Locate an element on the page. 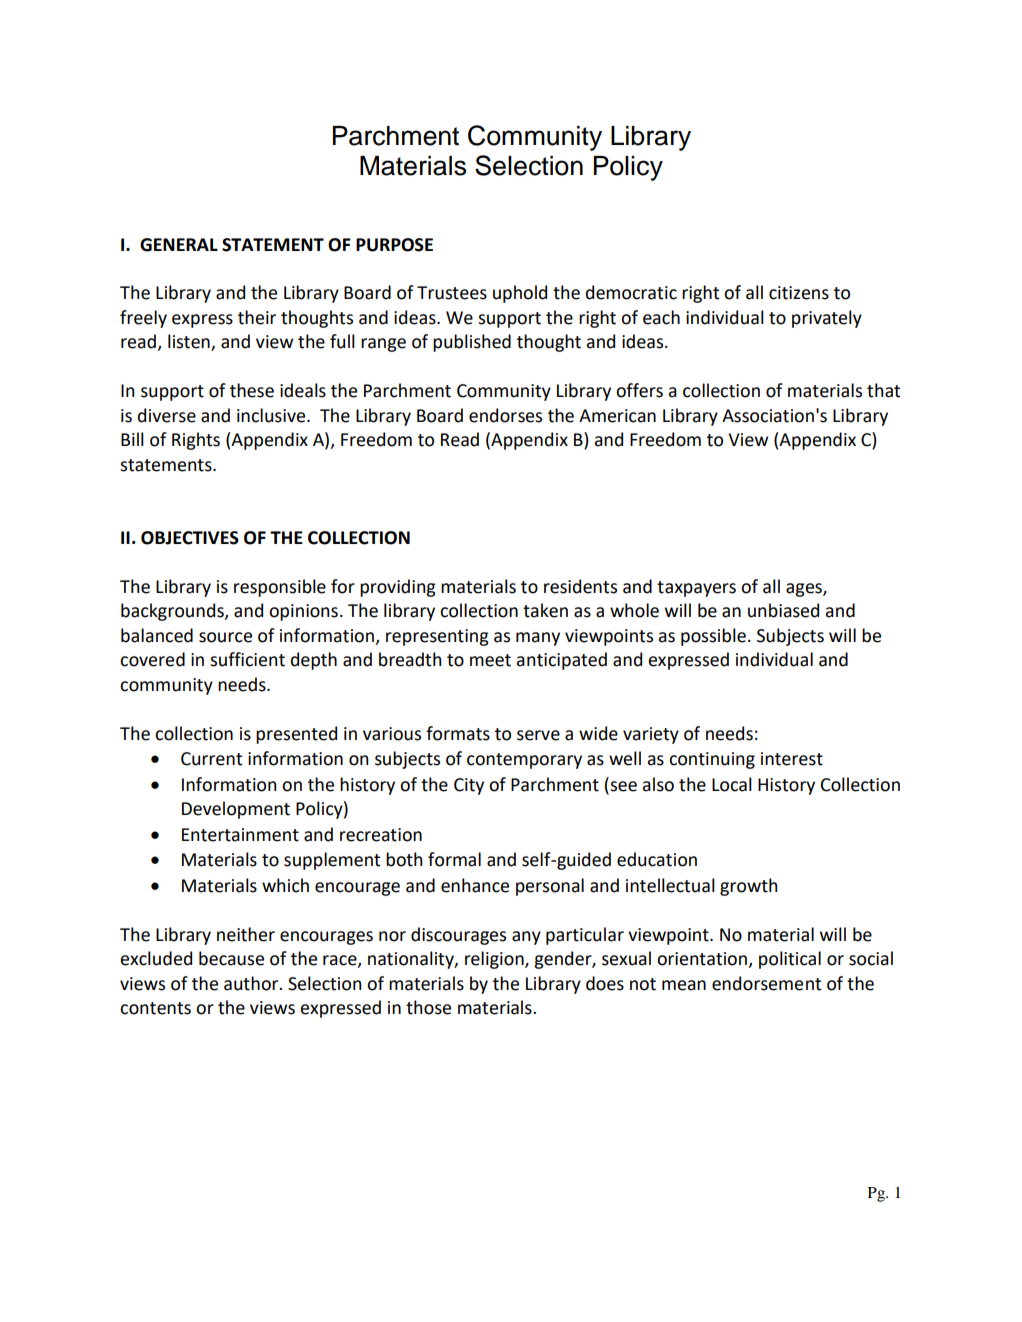 The image size is (1022, 1322). taxpayers is located at coordinates (696, 589).
